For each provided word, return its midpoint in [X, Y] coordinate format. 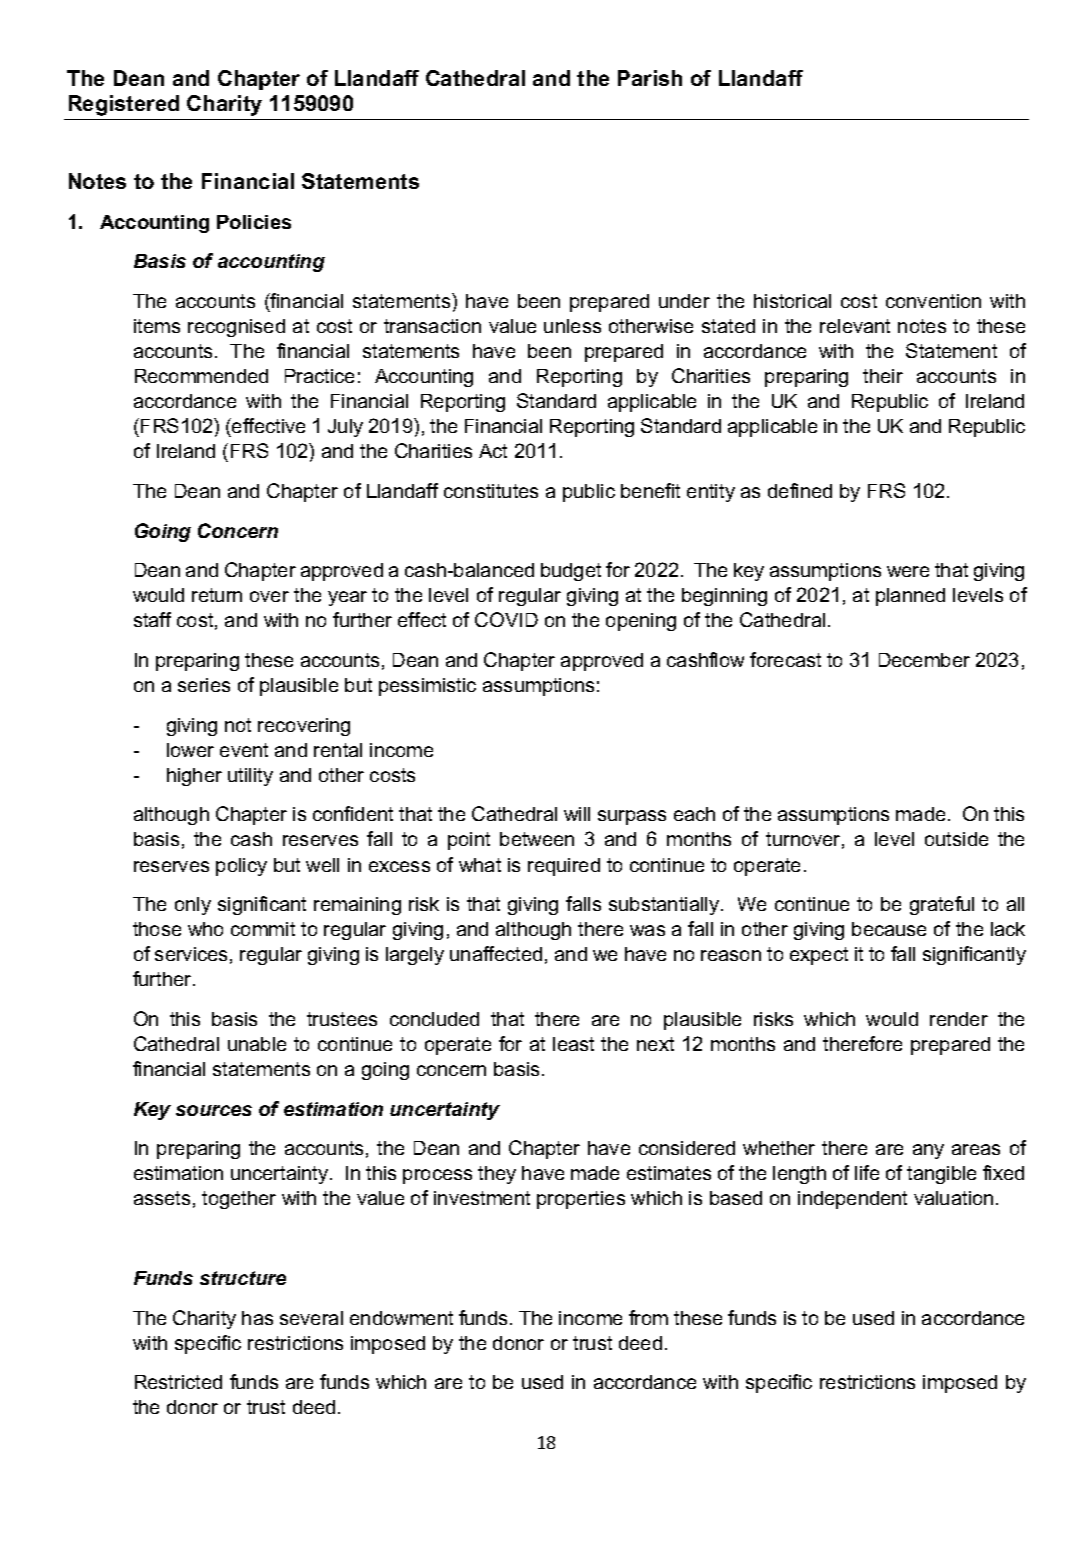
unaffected [496, 953]
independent [852, 1200]
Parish [650, 78]
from [648, 1317]
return [217, 595]
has [257, 1318]
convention [933, 301]
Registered [124, 105]
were [908, 571]
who [205, 929]
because [889, 929]
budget [571, 572]
